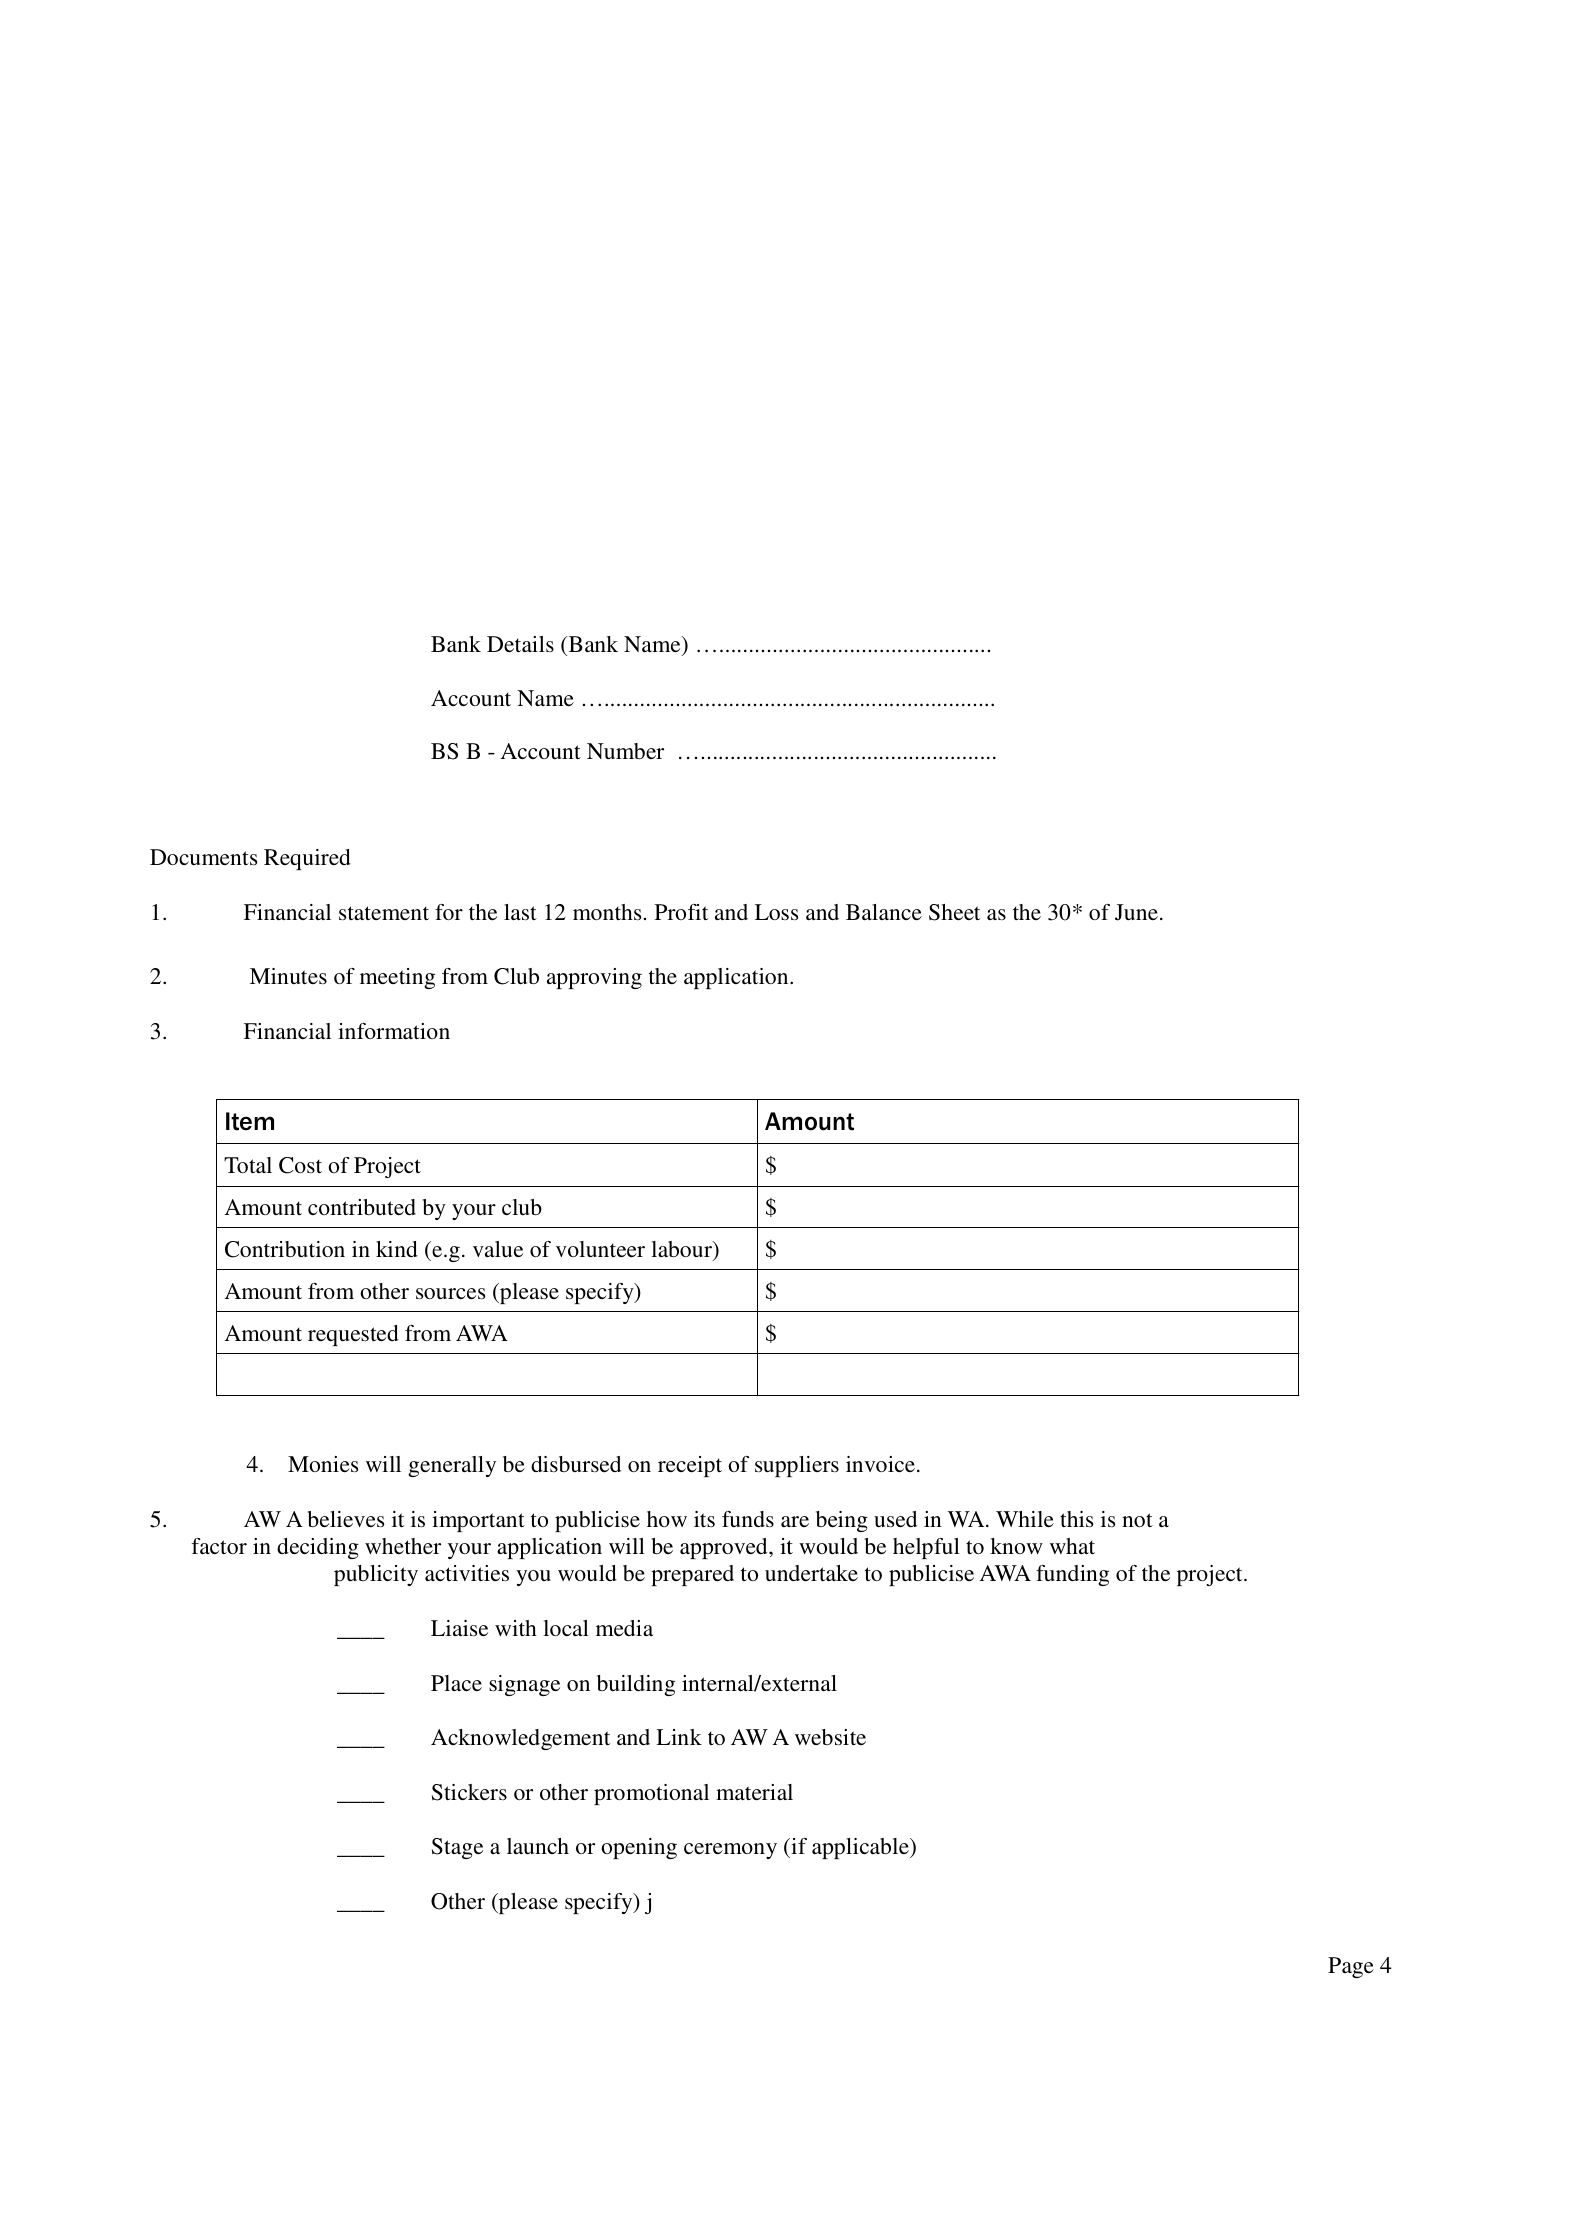 Image resolution: width=1571 pixels, height=2223 pixels. Describe the element at coordinates (520, 644) in the screenshot. I see `Details` at that location.
